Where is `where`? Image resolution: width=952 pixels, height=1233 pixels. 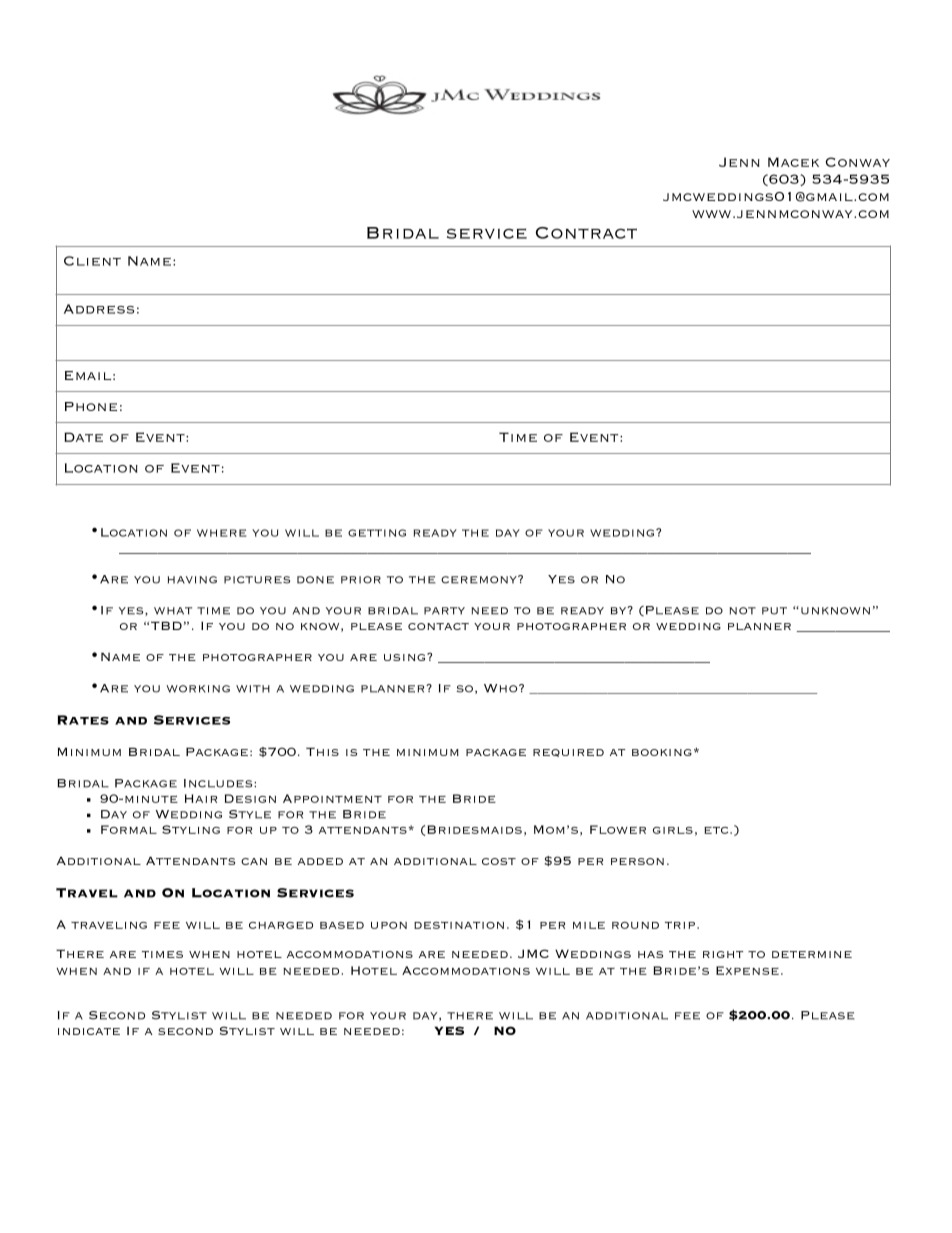
where is located at coordinates (221, 533).
